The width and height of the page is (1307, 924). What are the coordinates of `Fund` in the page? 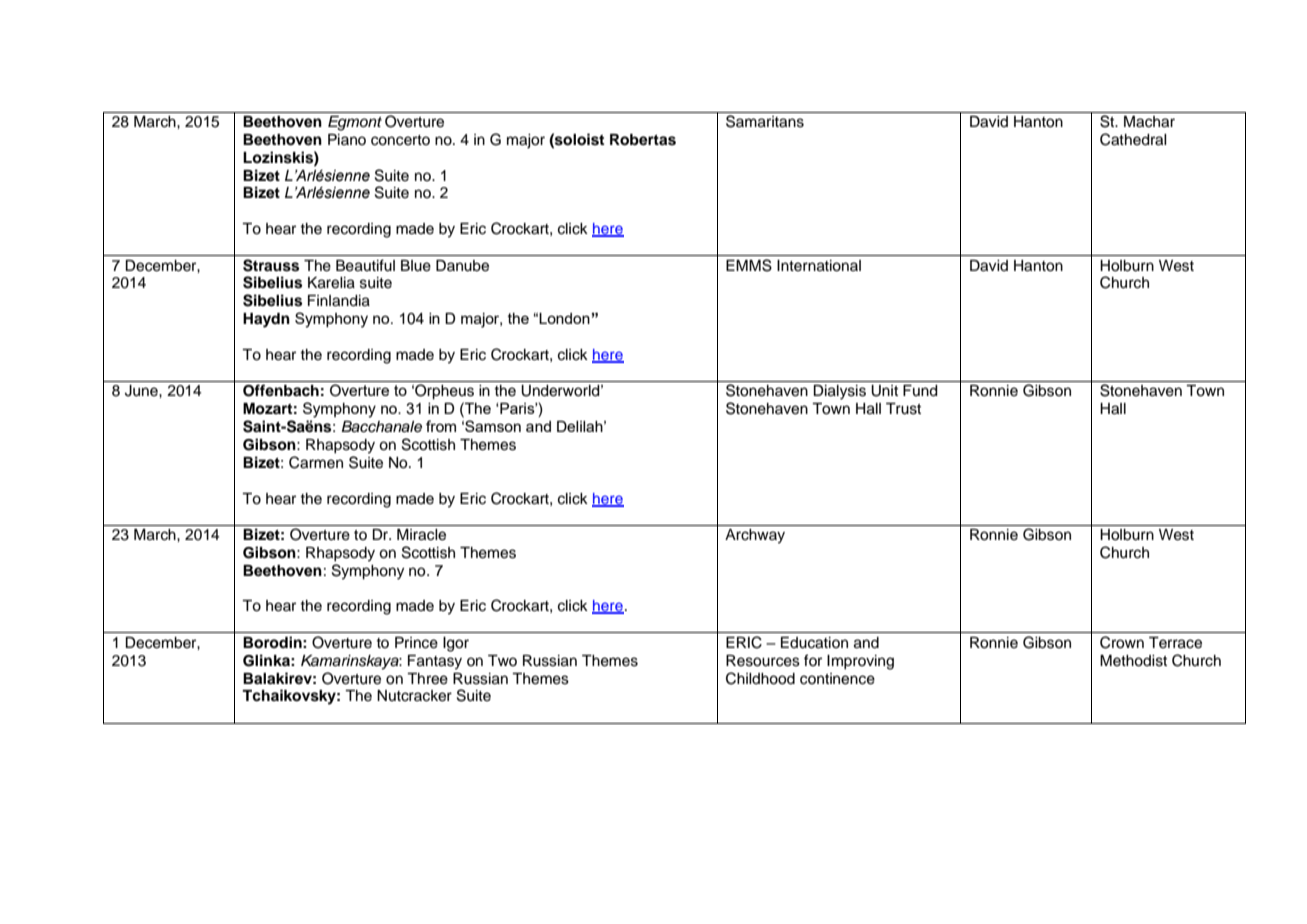 It's located at (920, 391).
